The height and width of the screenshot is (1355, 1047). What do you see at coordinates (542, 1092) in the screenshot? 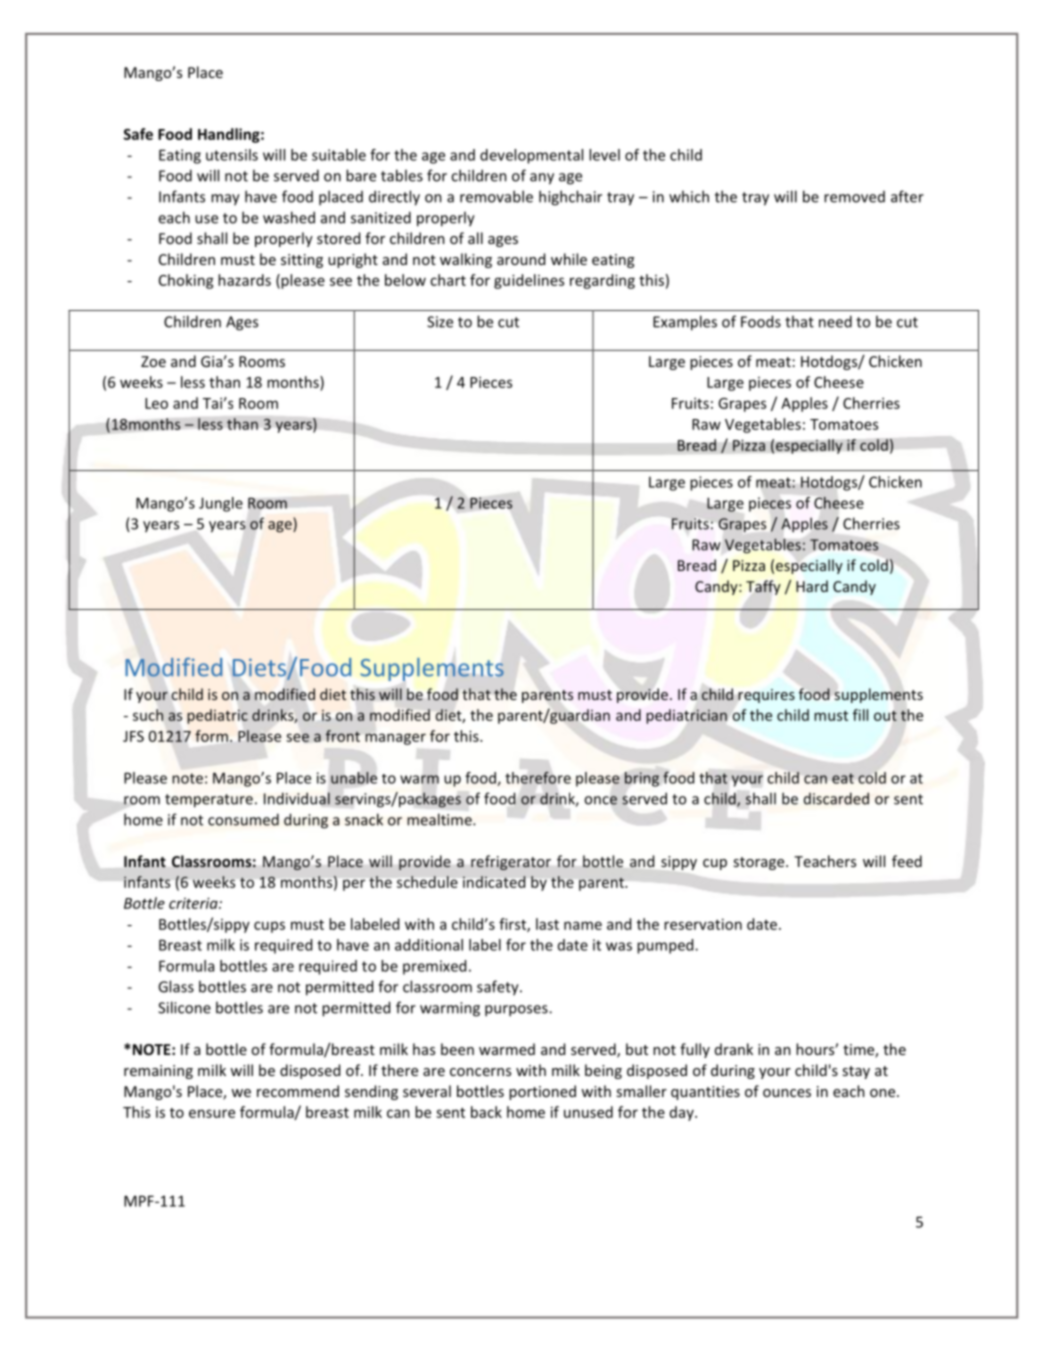
I see `portioned` at bounding box center [542, 1092].
